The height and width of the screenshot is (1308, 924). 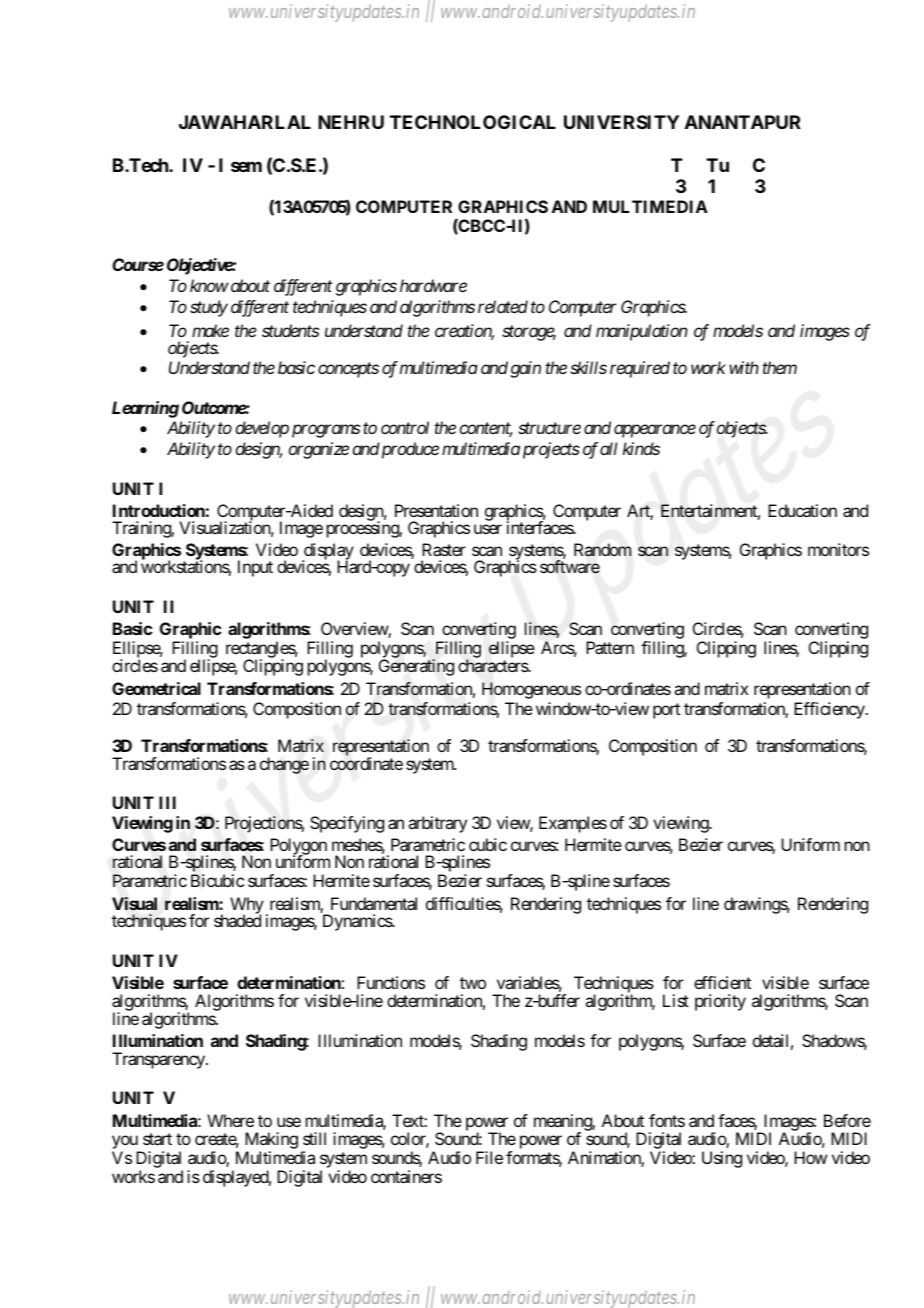 I want to click on port, so click(x=666, y=711).
